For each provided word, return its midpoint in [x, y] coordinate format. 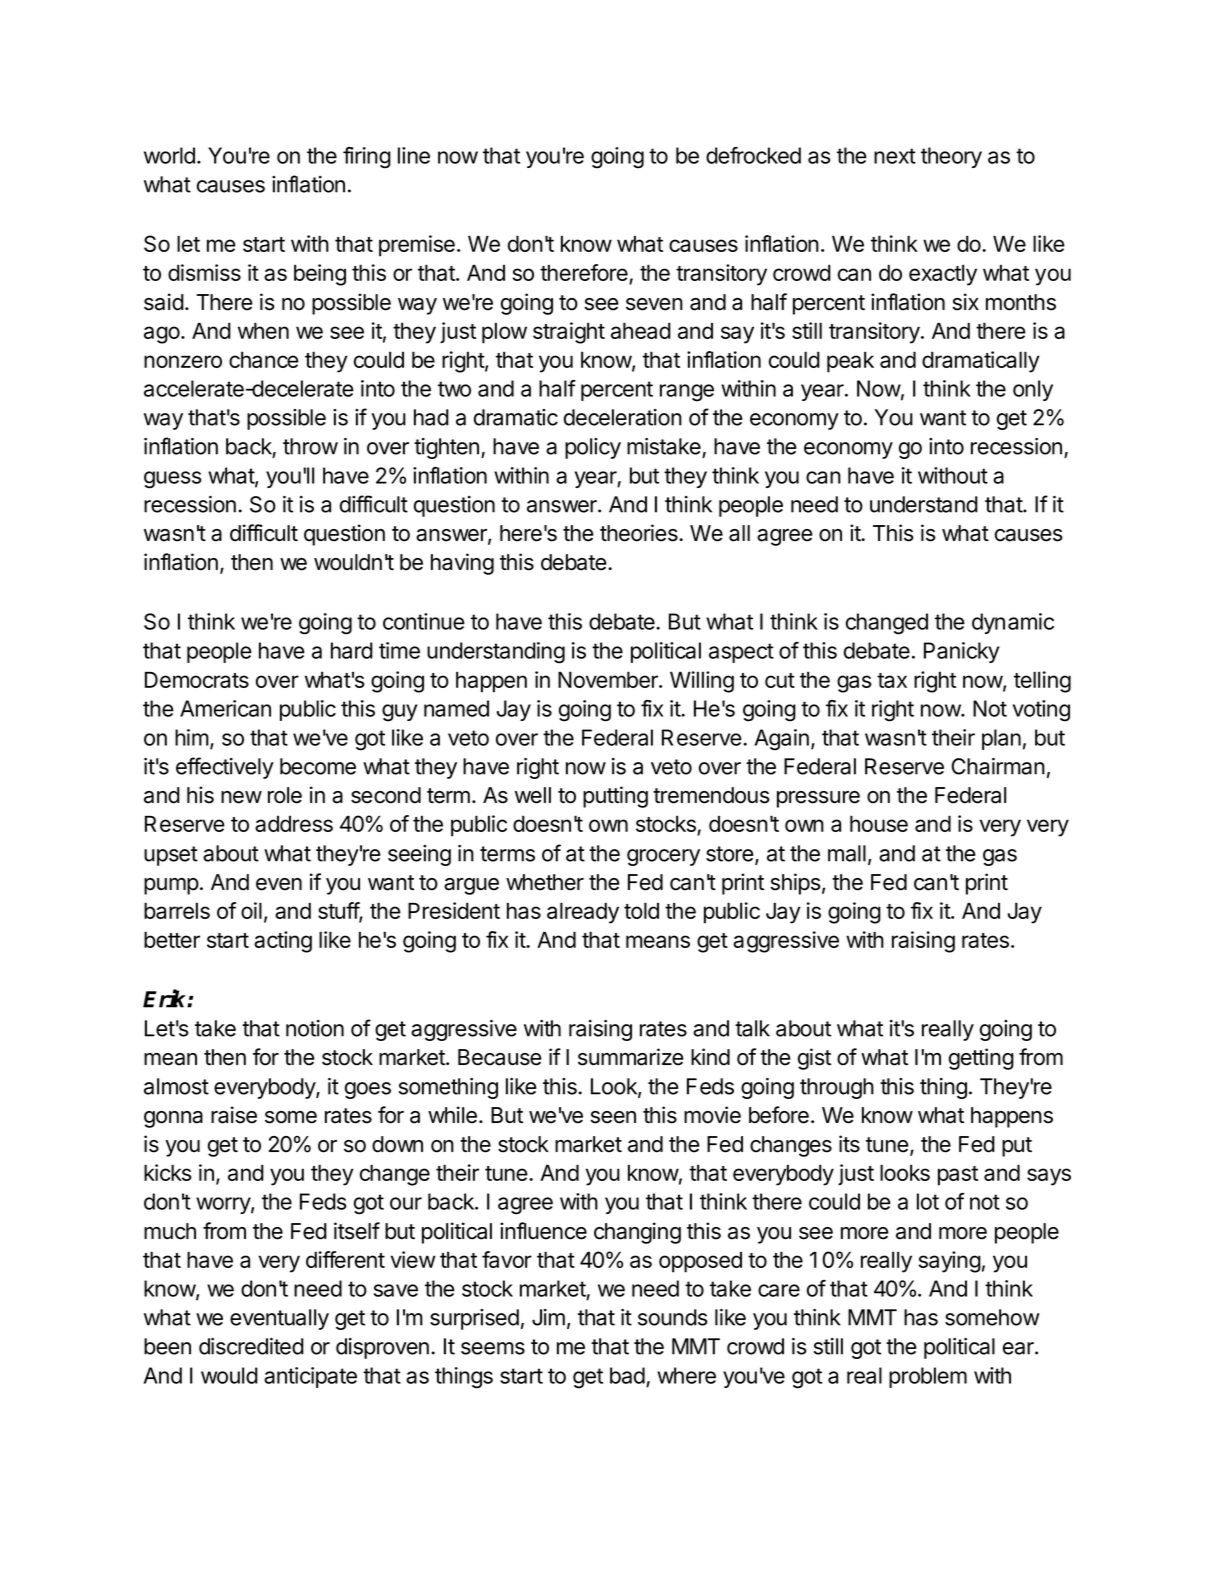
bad [627, 1375]
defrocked [753, 155]
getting [981, 1059]
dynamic [1013, 623]
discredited [251, 1346]
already [583, 913]
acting [283, 942]
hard [352, 650]
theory [951, 157]
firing [367, 158]
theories [640, 533]
